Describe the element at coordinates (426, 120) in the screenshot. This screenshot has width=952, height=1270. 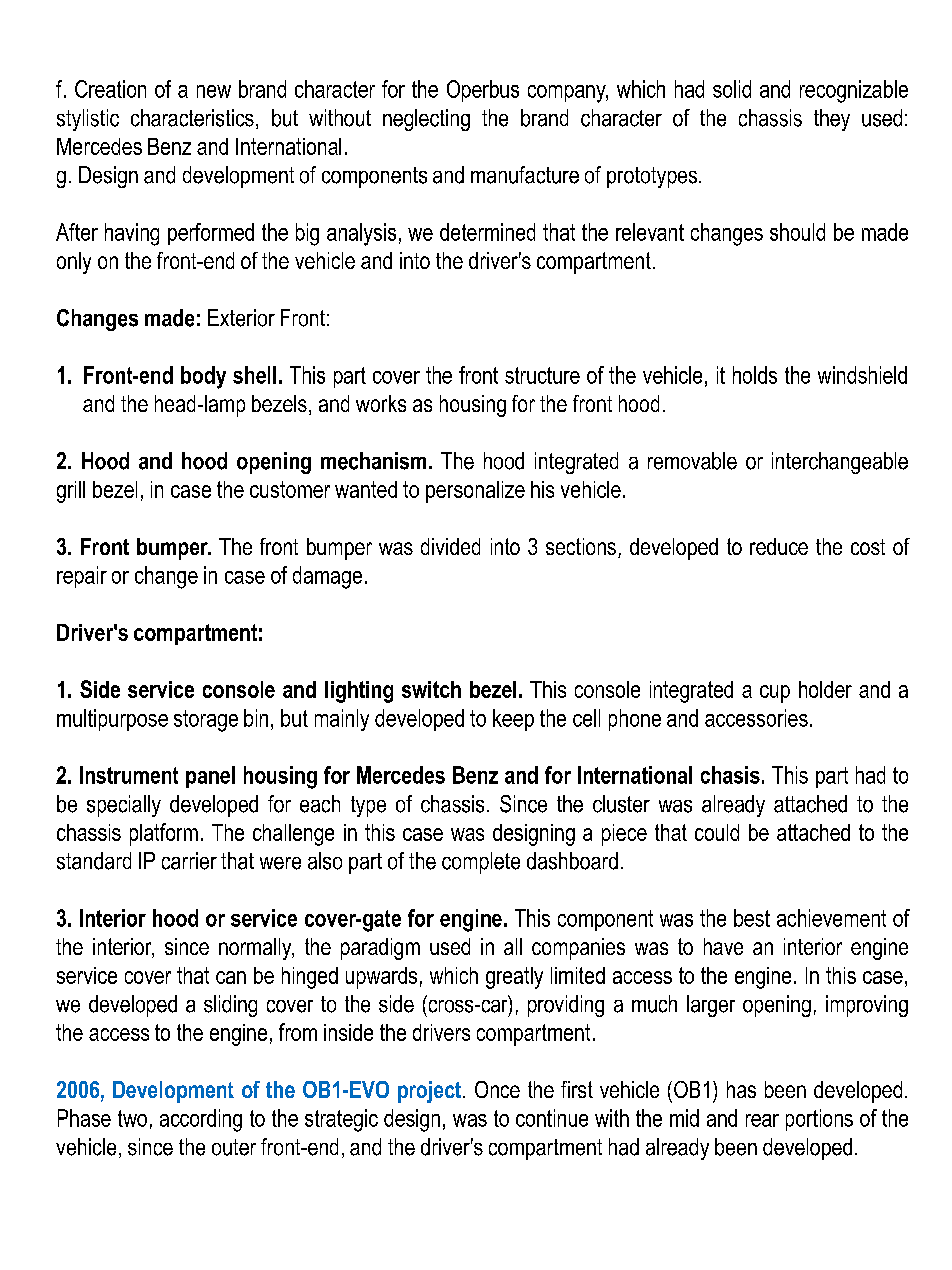
I see `neglecting` at that location.
